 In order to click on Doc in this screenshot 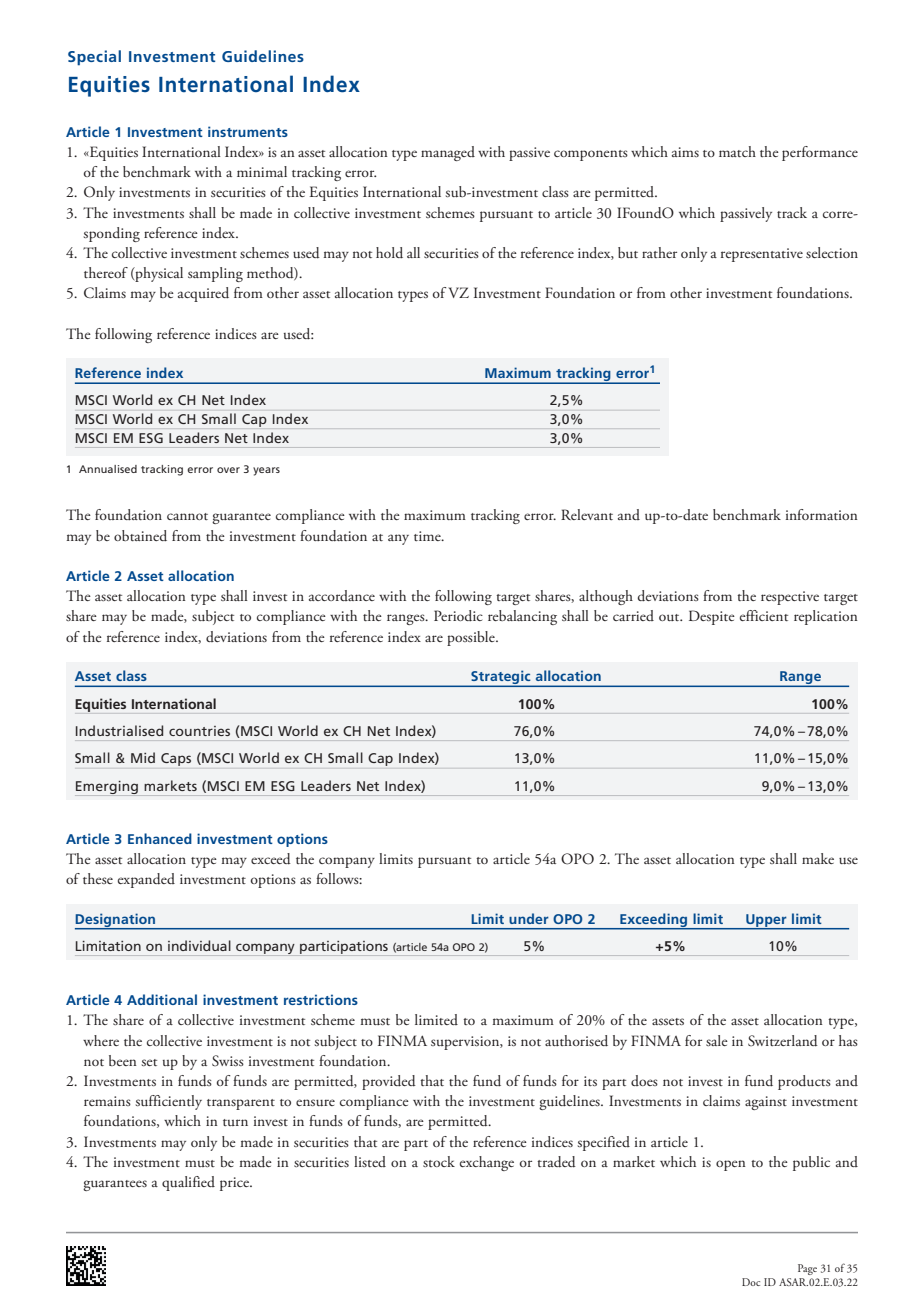, I will do `click(751, 1282)`.
